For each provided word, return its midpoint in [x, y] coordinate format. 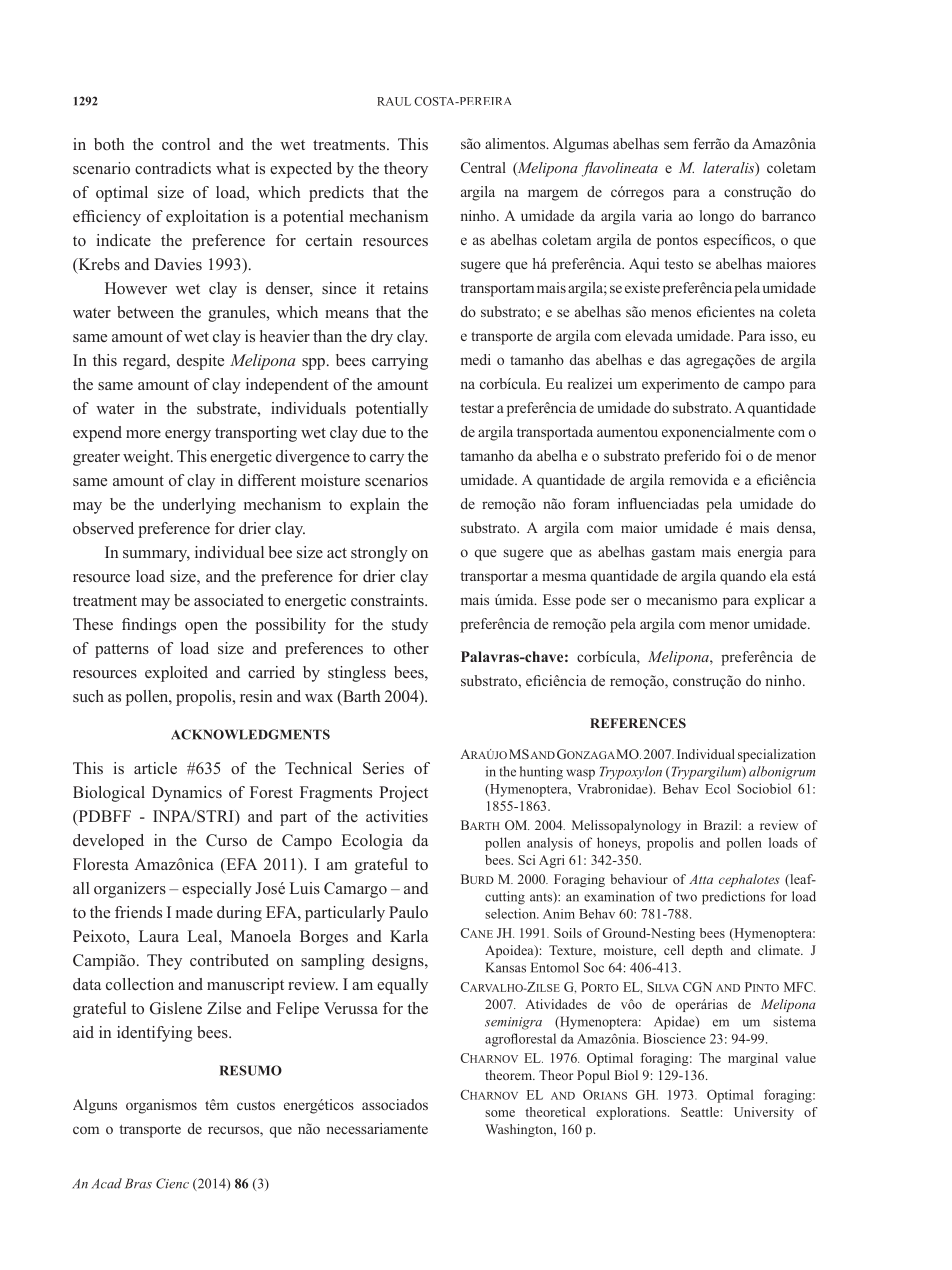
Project [403, 794]
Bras [138, 1183]
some [500, 1113]
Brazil [722, 825]
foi [733, 455]
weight [147, 458]
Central [483, 167]
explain [375, 506]
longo [716, 217]
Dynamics [187, 794]
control [186, 144]
